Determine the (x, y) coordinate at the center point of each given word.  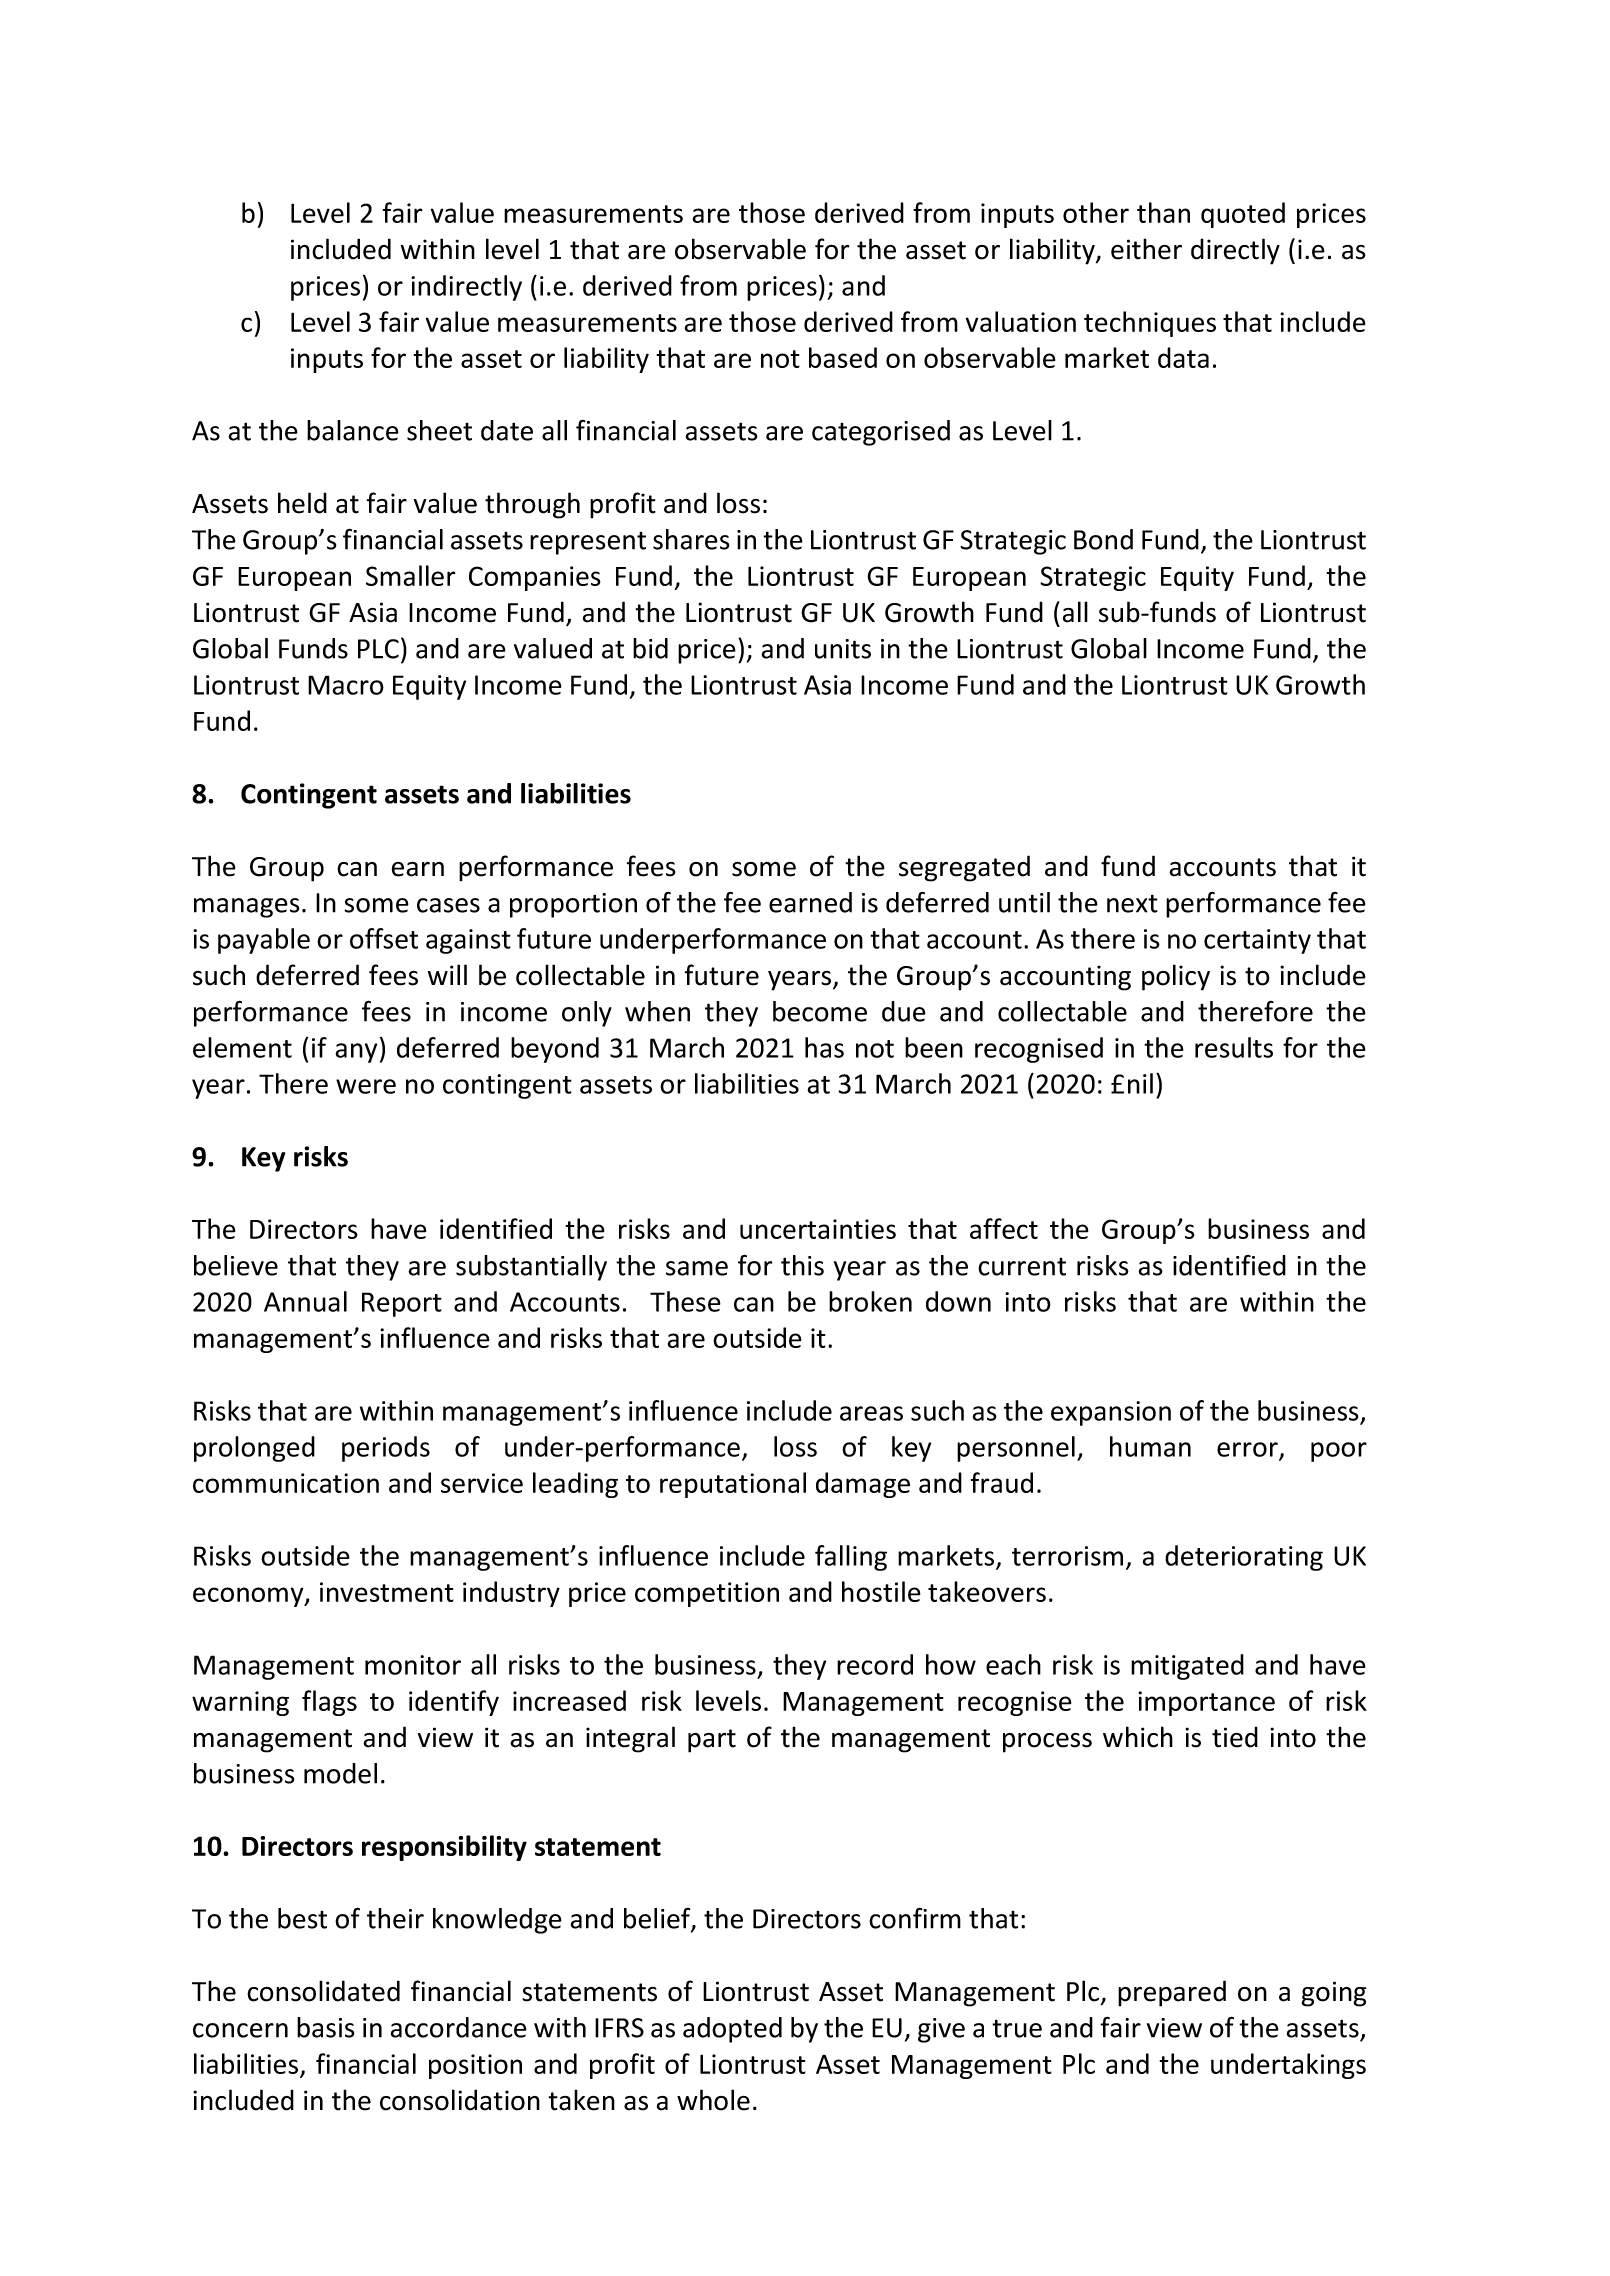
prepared (1172, 1993)
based (843, 357)
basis (326, 2027)
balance (353, 430)
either (1146, 249)
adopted (732, 2030)
